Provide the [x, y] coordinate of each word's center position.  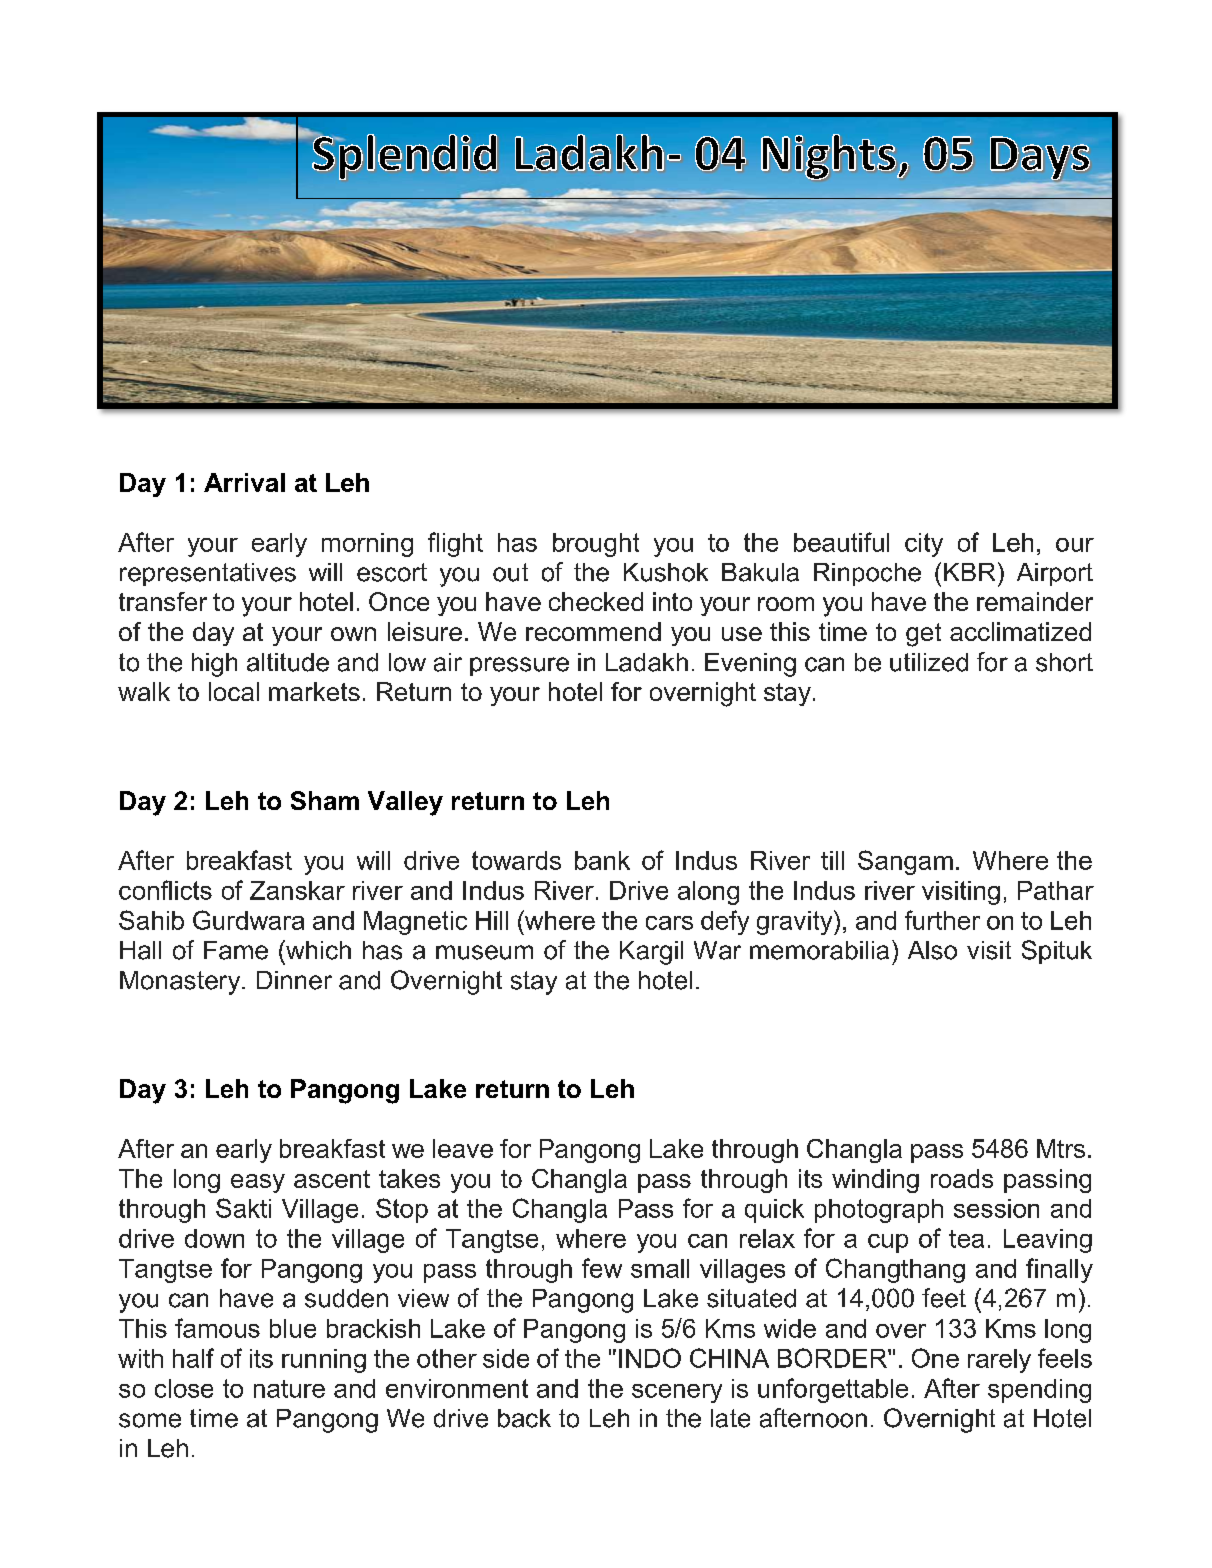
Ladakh [647, 662]
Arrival [244, 482]
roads [962, 1178]
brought [596, 545]
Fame [236, 950]
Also [932, 950]
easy [258, 1183]
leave [463, 1148]
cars [669, 923]
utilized [929, 662]
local [234, 691]
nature [289, 1389]
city [924, 545]
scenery [677, 1393]
